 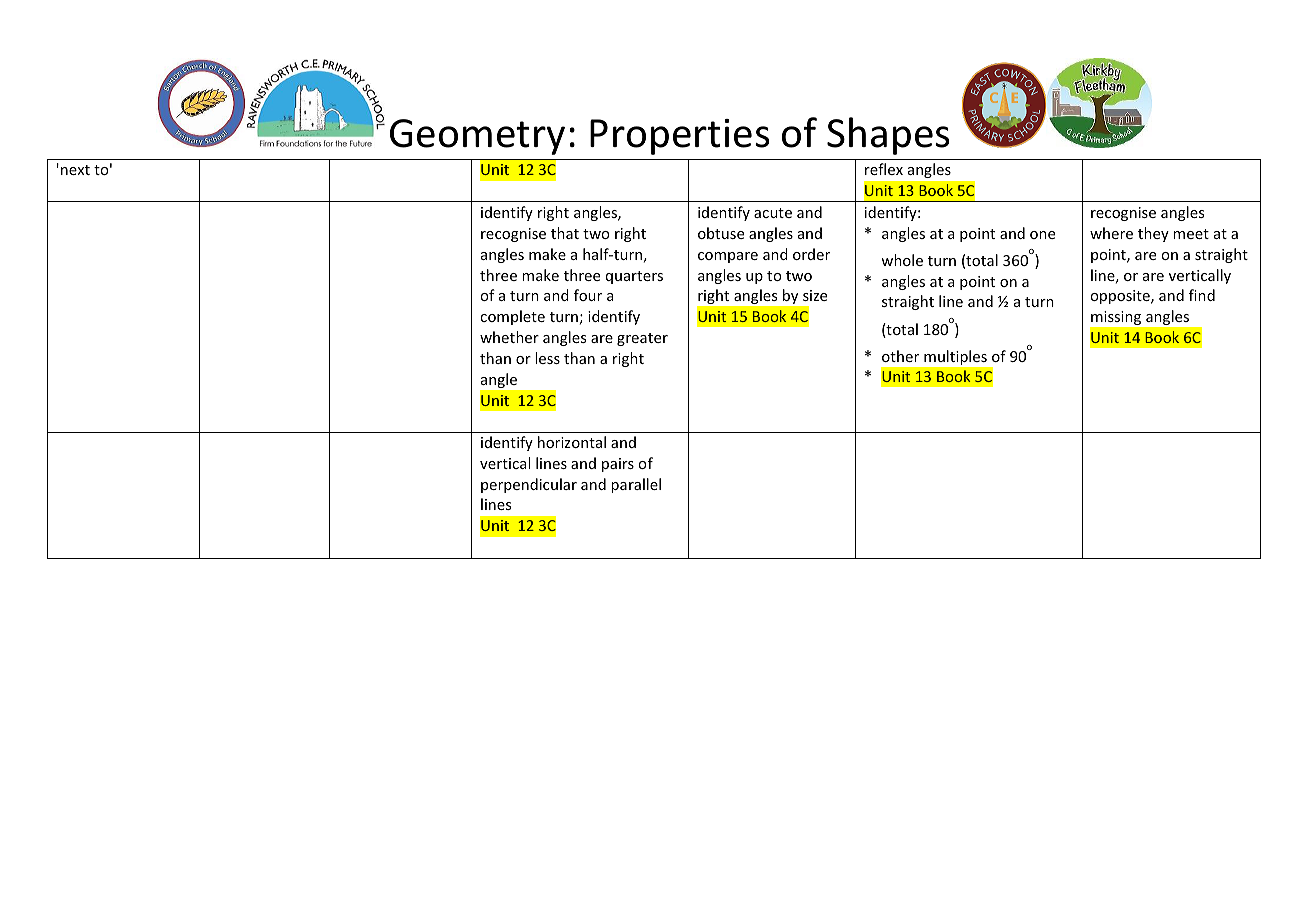 What do you see at coordinates (680, 137) in the screenshot?
I see `Properties` at bounding box center [680, 137].
